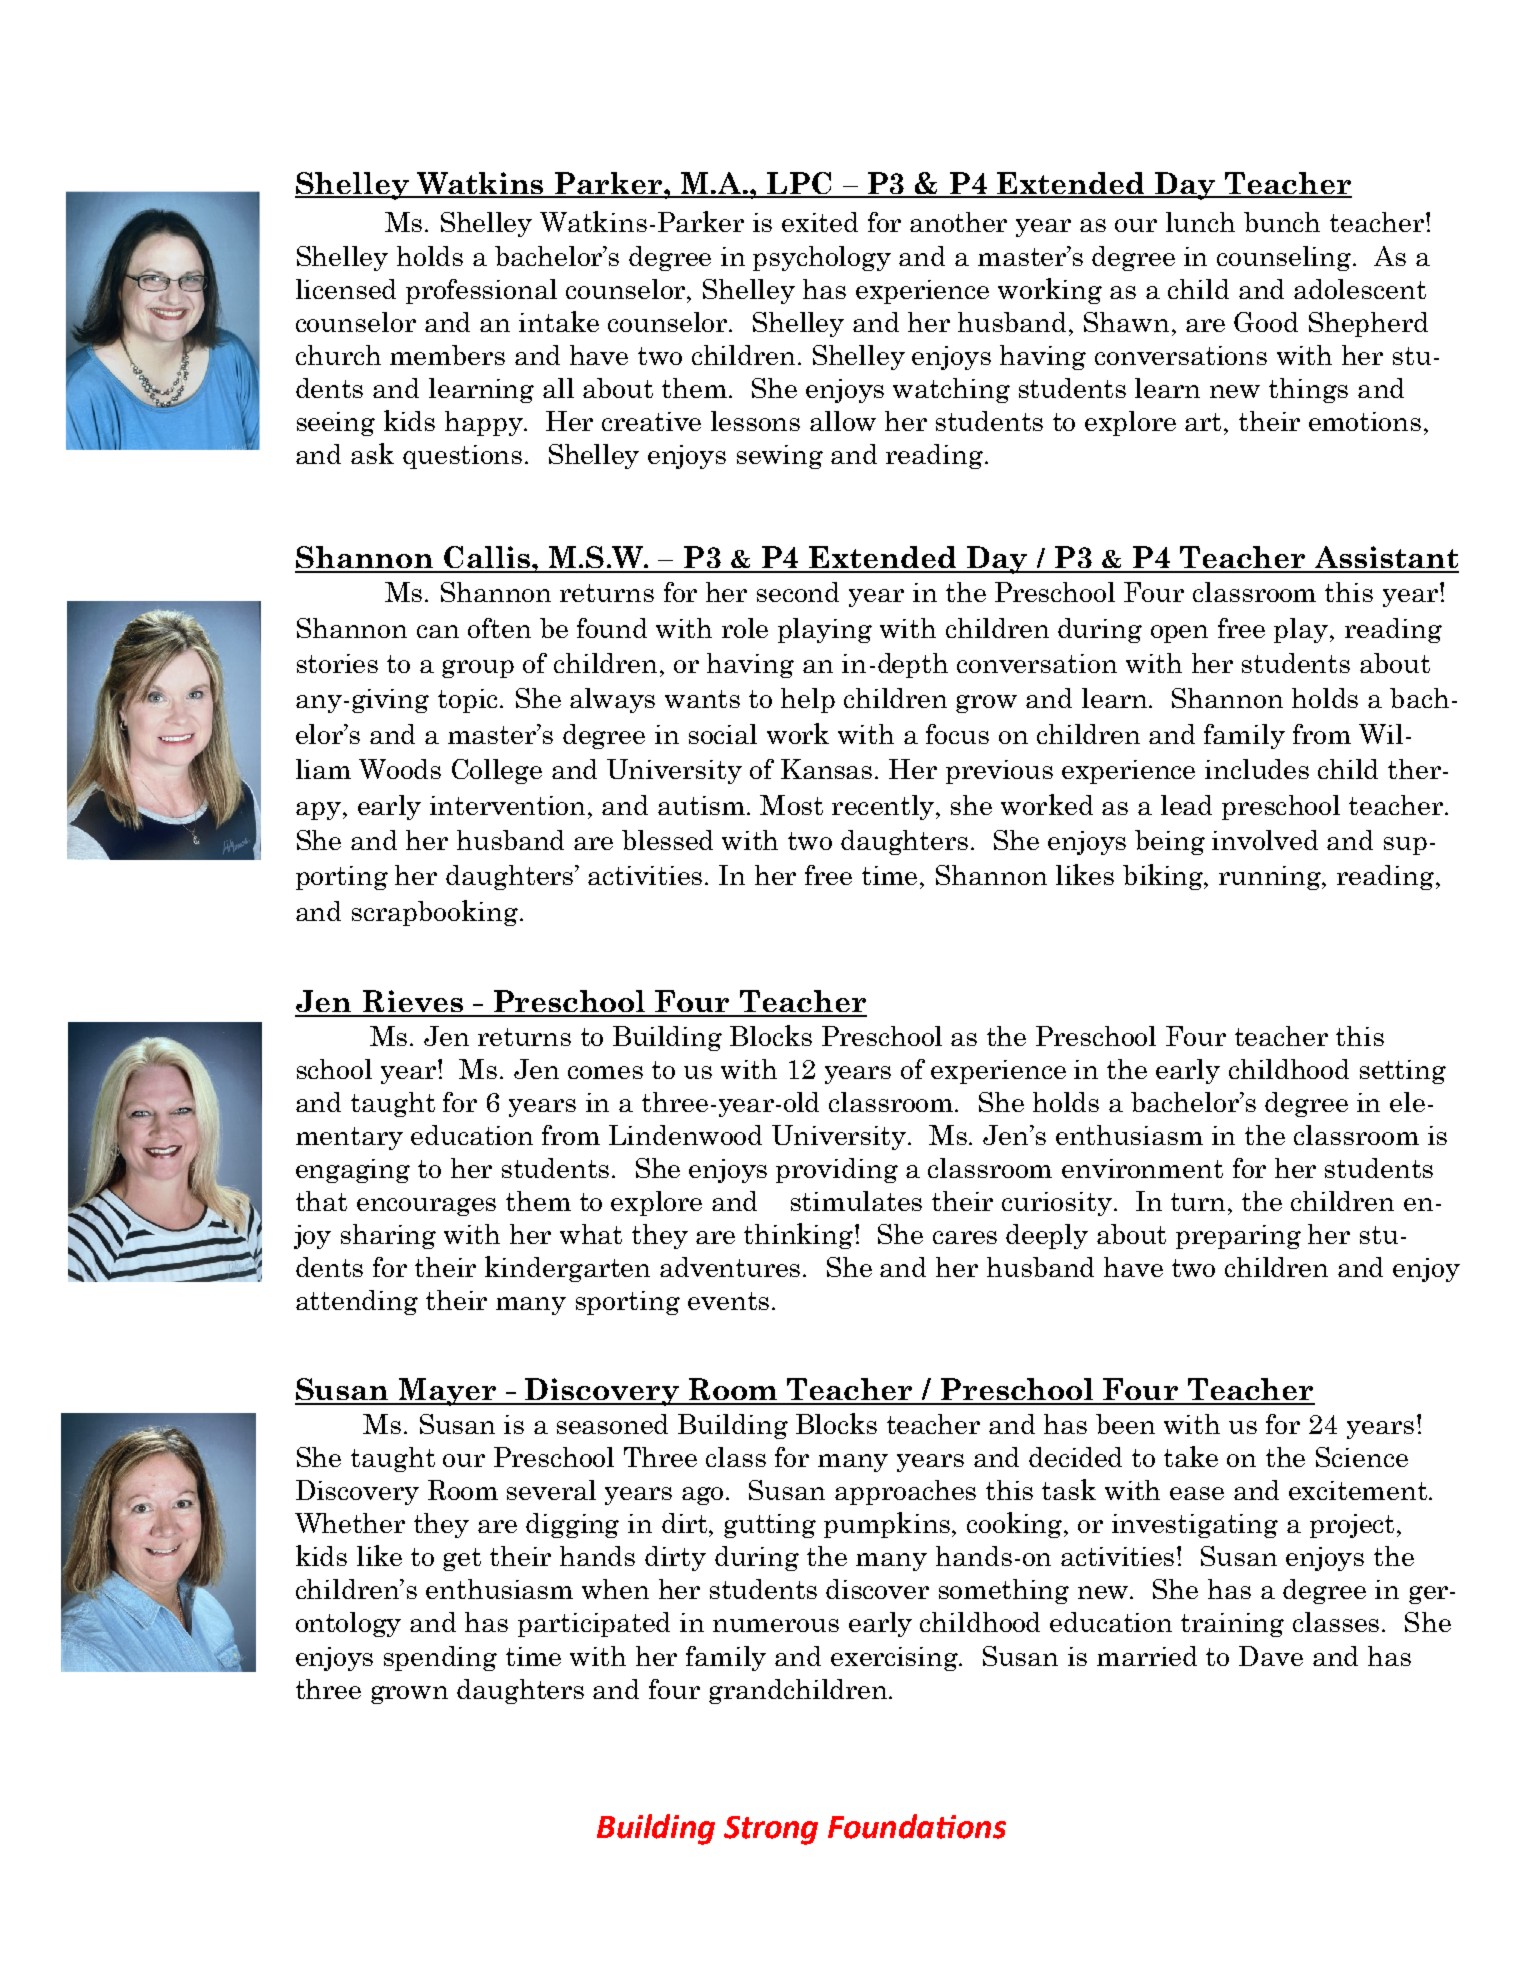  I want to click on Strong, so click(771, 1830).
